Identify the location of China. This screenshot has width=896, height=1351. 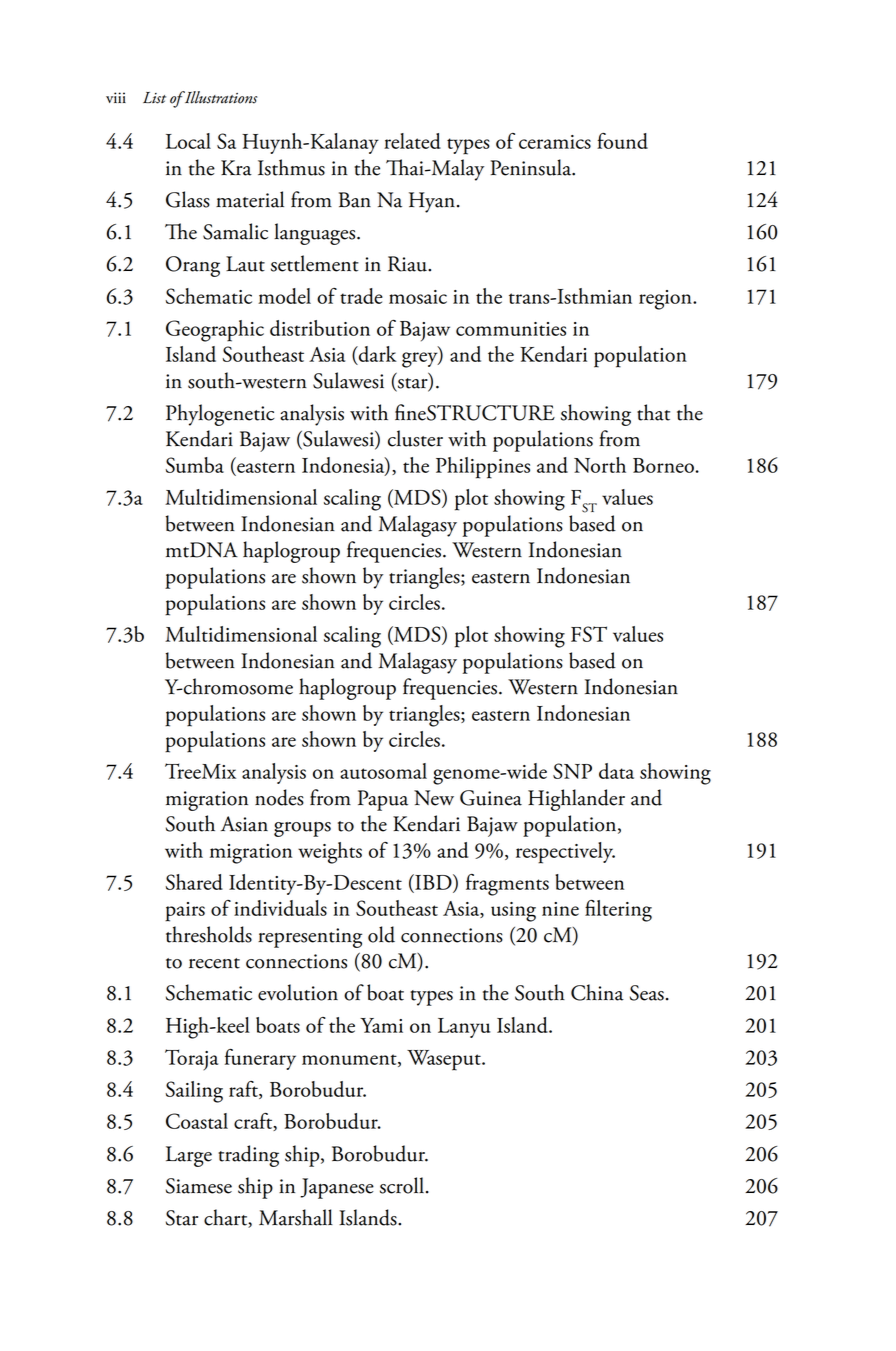
(597, 992).
